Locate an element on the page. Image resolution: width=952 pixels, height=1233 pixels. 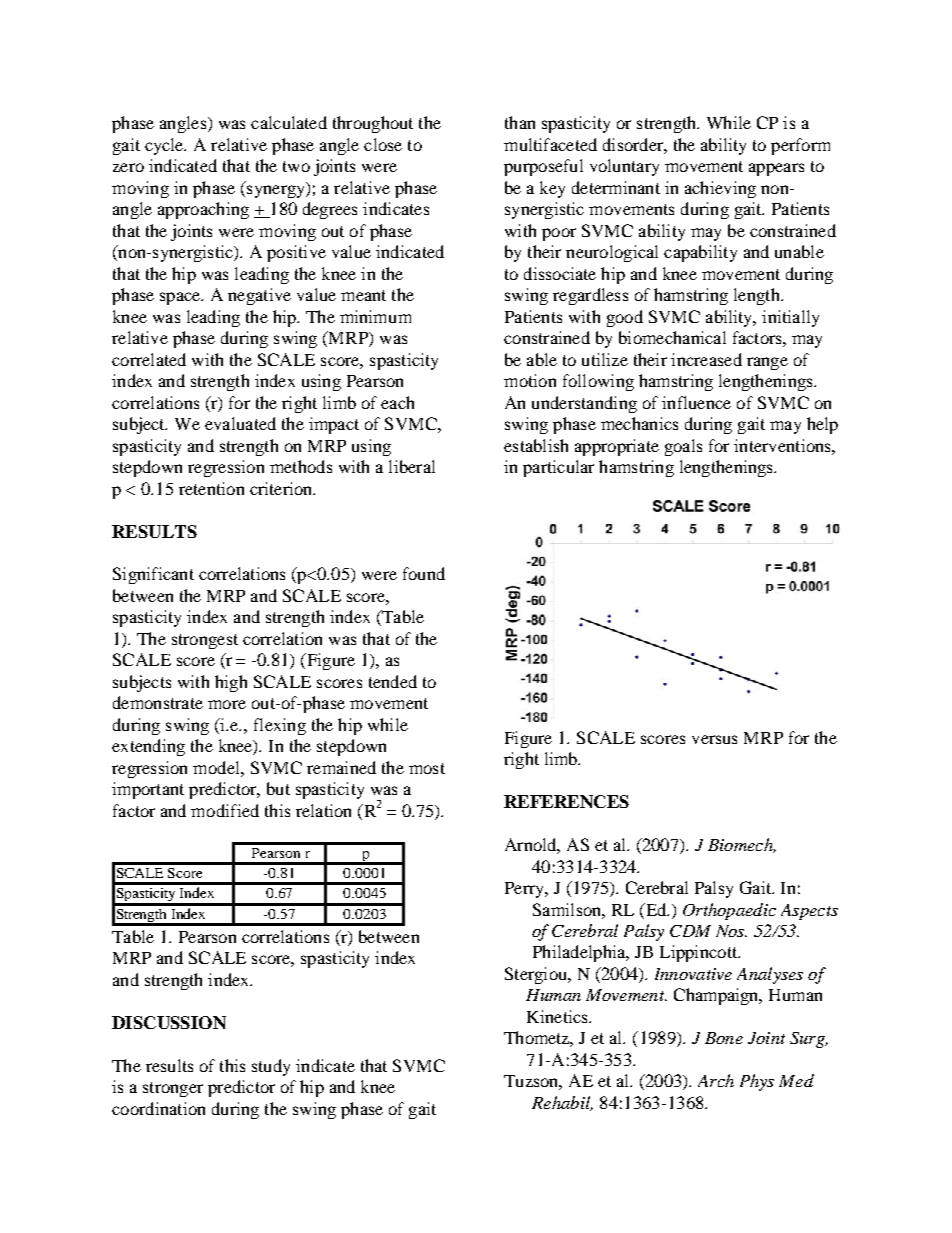
strongest is located at coordinates (205, 641).
